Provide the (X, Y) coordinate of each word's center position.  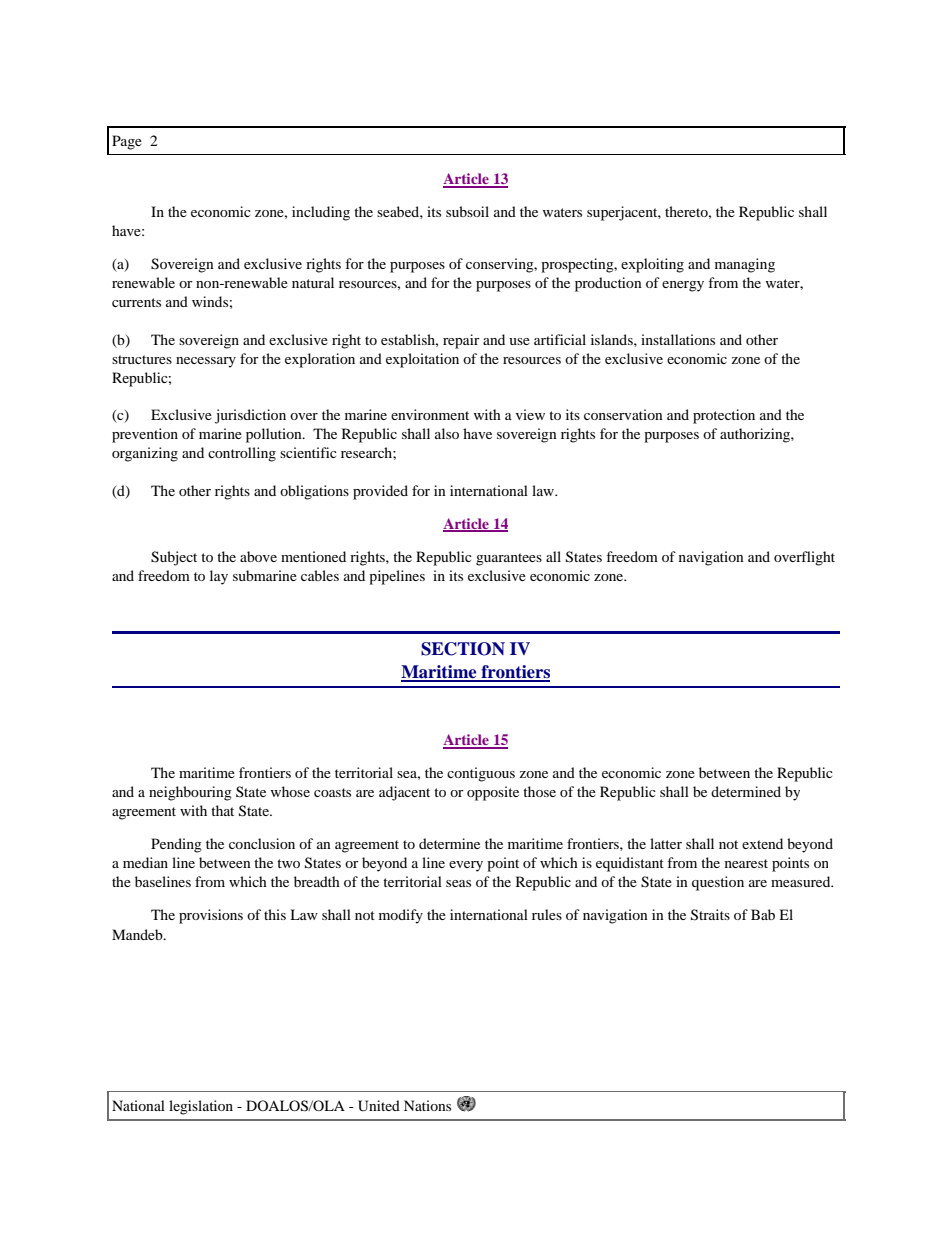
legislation (201, 1107)
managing (745, 265)
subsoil (467, 211)
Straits (710, 915)
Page (127, 142)
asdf (466, 1104)
